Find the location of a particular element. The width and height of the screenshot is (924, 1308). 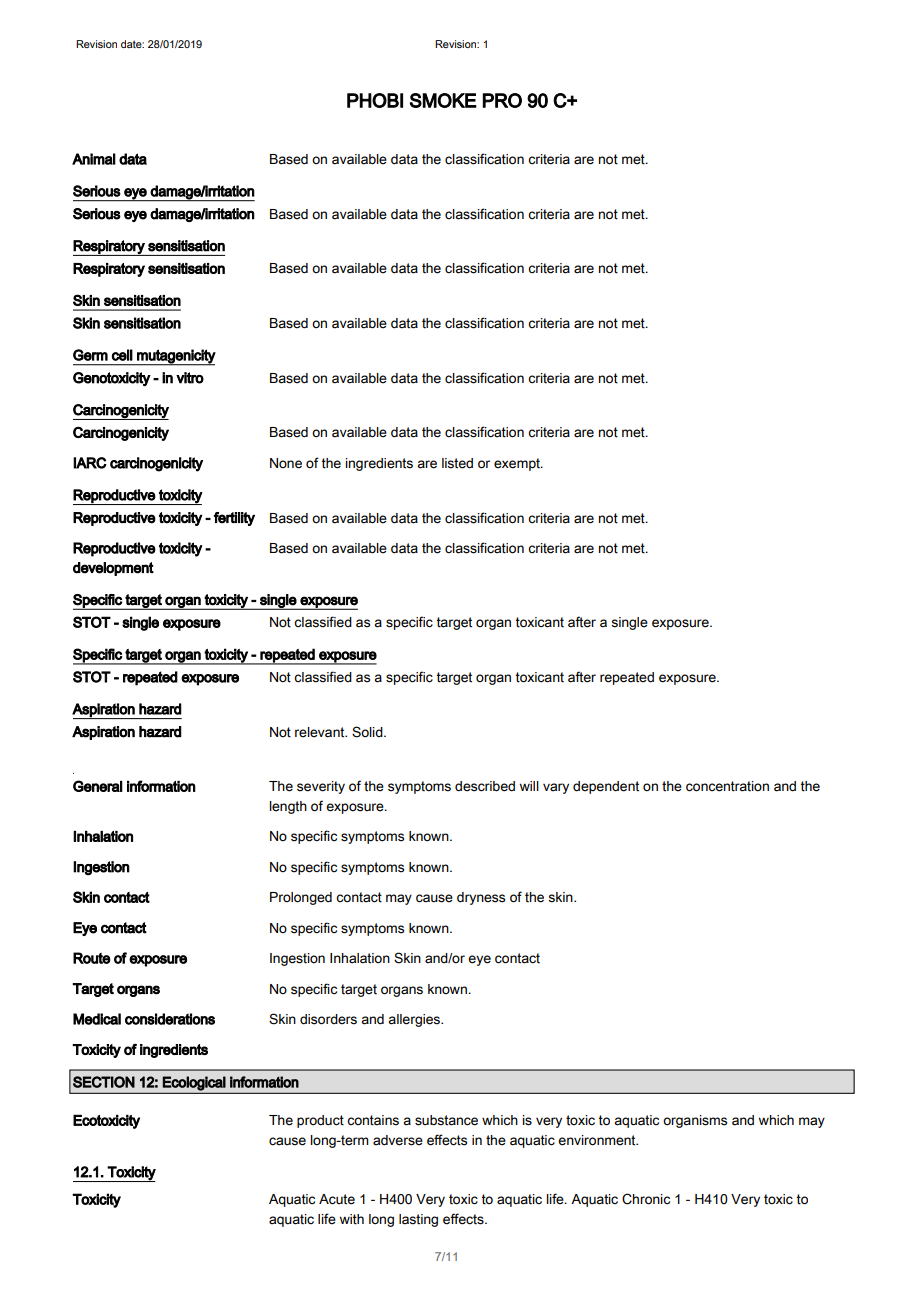

Animal is located at coordinates (94, 159).
